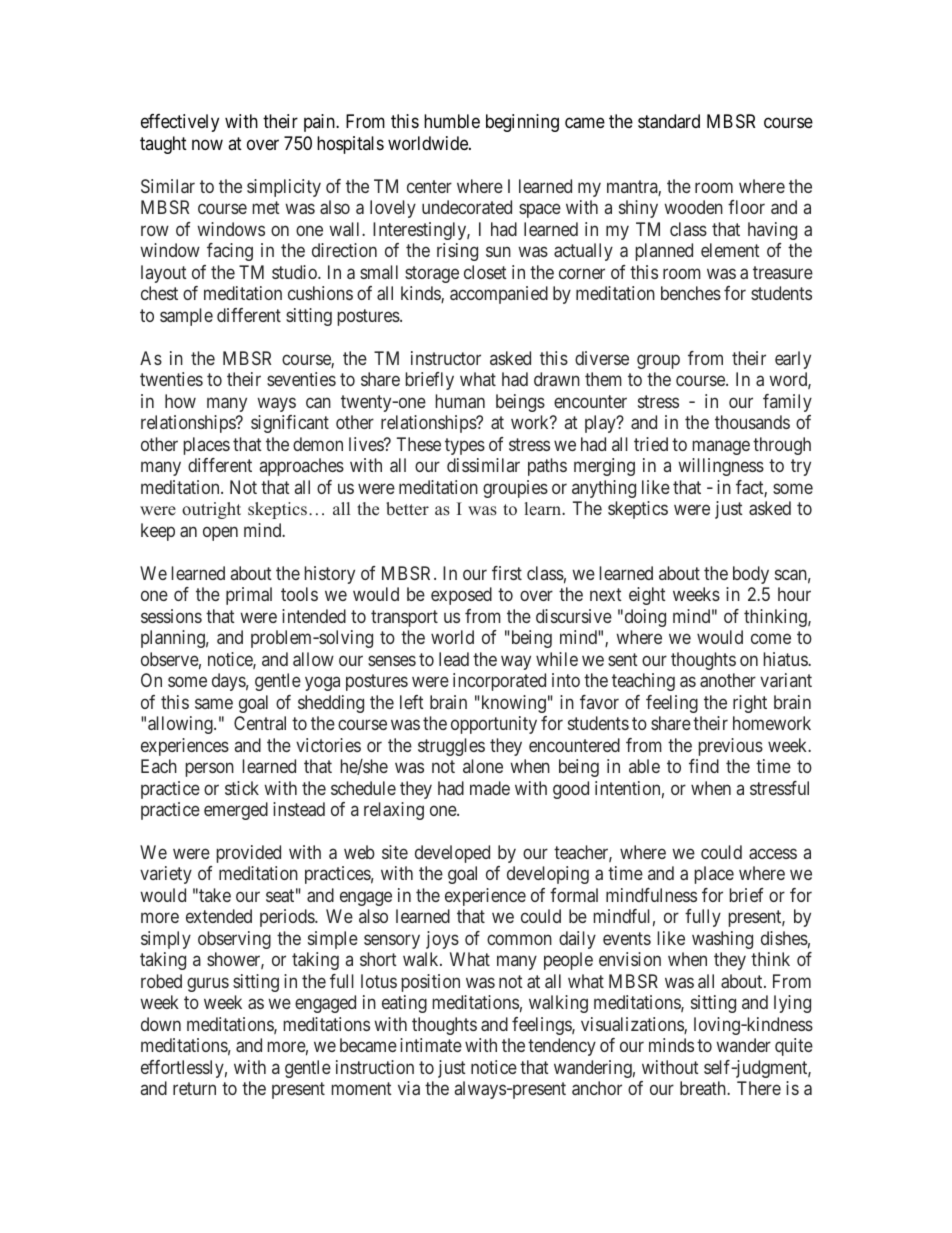 Image resolution: width=952 pixels, height=1233 pixels. Describe the element at coordinates (180, 123) in the document. I see `effectively` at that location.
